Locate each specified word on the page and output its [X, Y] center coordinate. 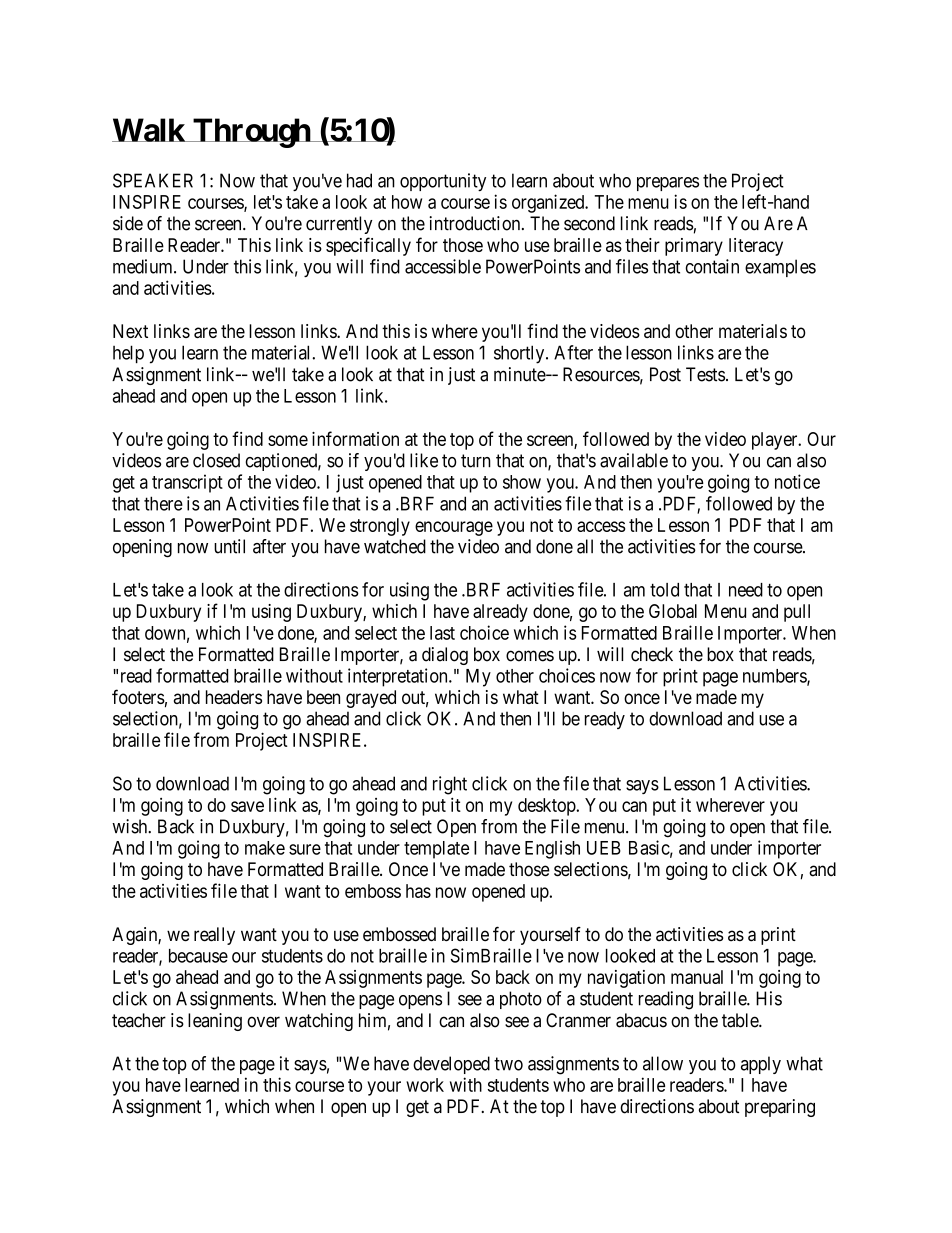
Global [673, 611]
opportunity [443, 182]
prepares [668, 184]
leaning [215, 1022]
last [442, 633]
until [229, 546]
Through [251, 133]
